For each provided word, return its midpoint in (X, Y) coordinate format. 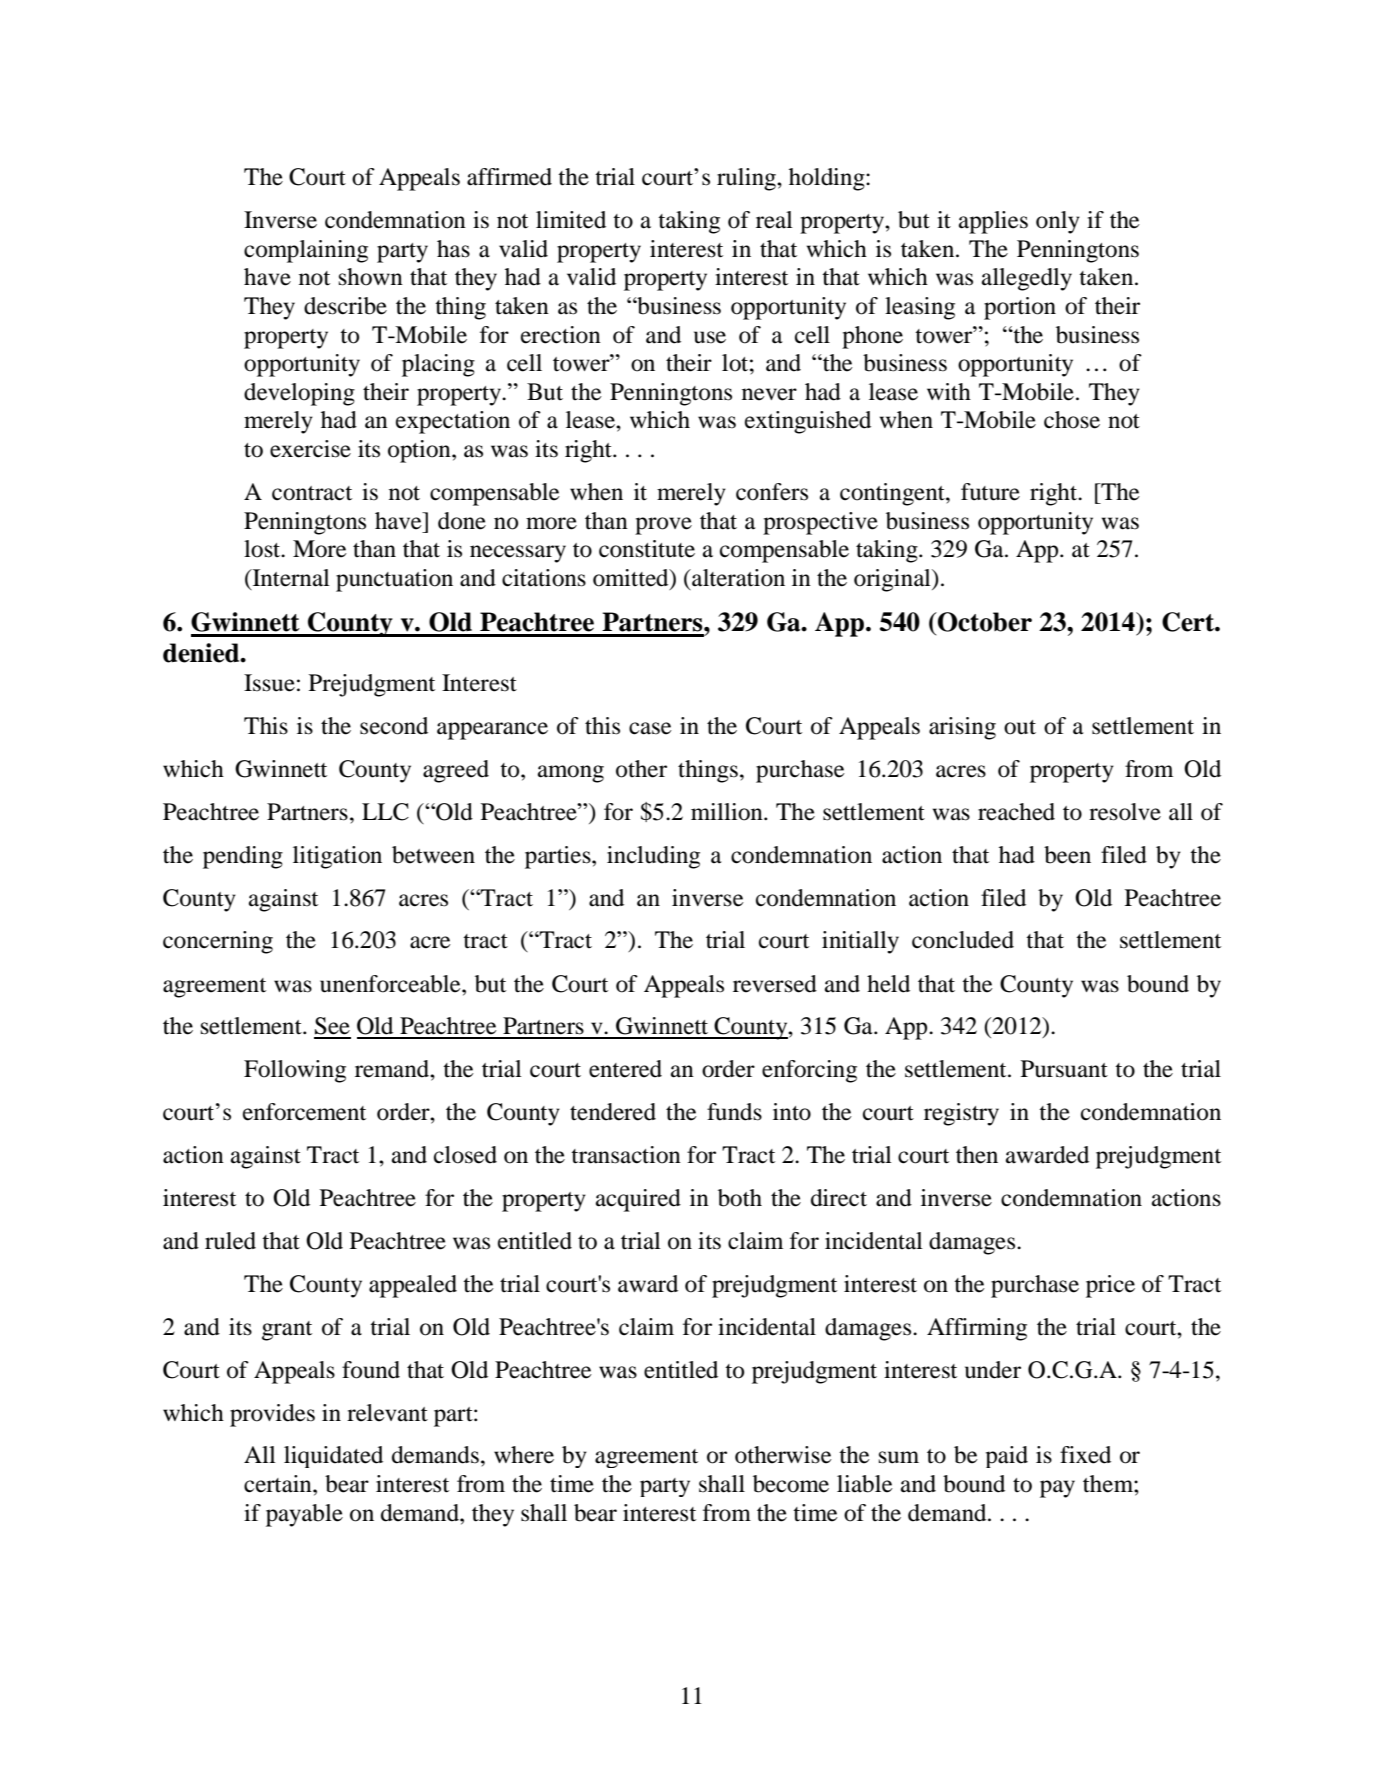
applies (993, 222)
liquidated (333, 1457)
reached (1016, 812)
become (791, 1484)
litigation (337, 857)
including (653, 857)
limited (571, 220)
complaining (306, 251)
